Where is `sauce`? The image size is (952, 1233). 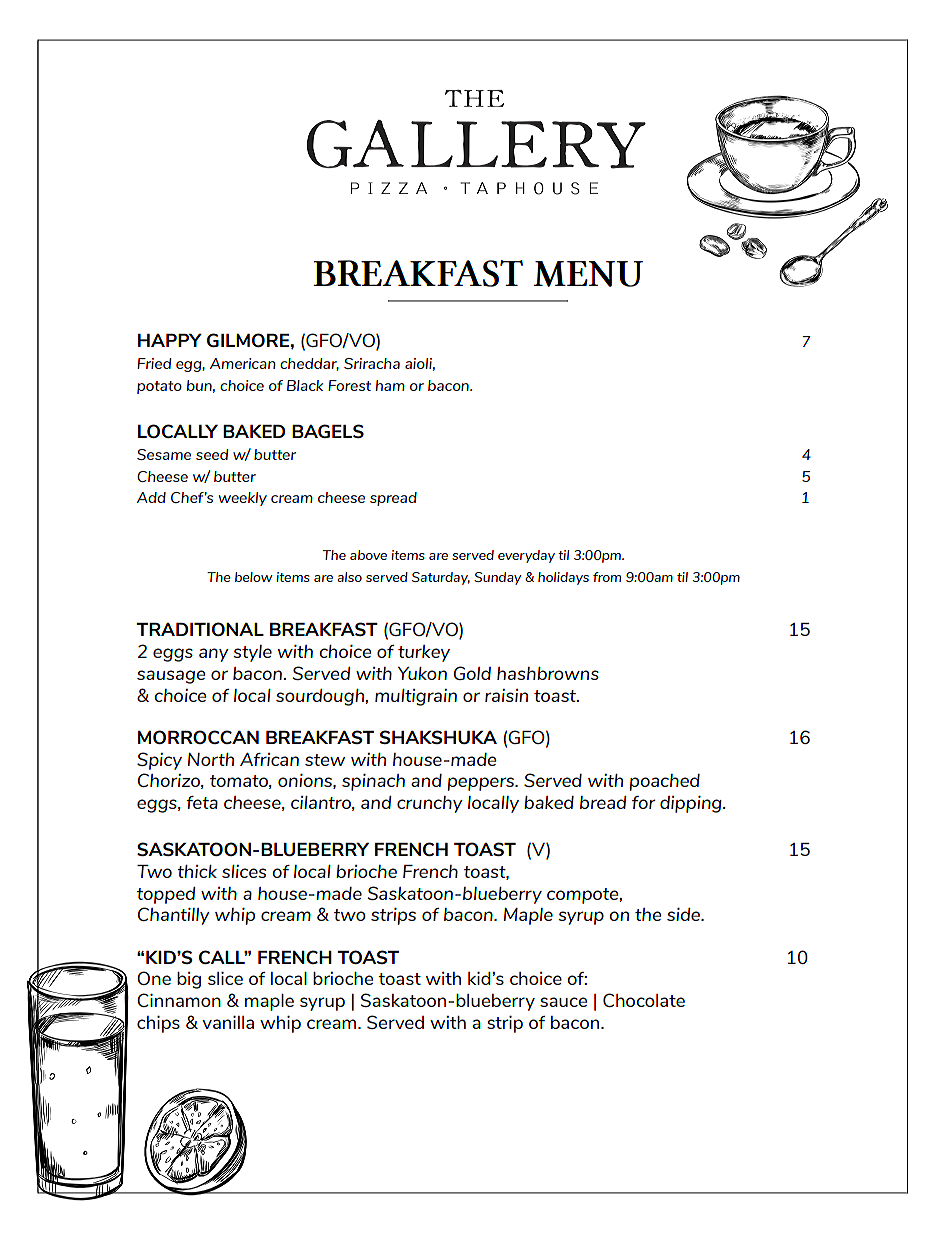 sauce is located at coordinates (563, 1002).
